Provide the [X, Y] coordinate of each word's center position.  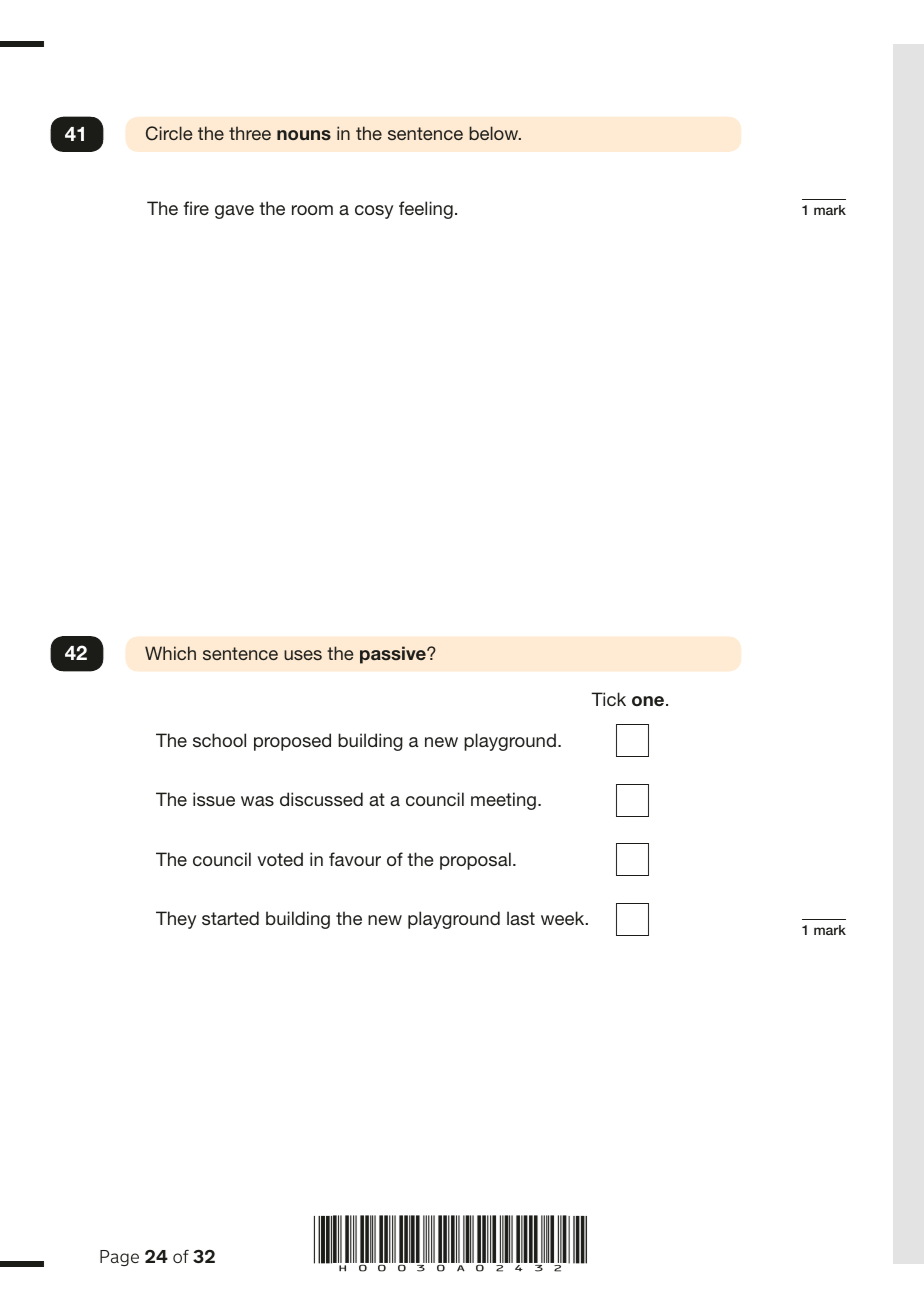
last [521, 918]
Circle [169, 133]
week [564, 918]
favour [355, 859]
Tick [608, 699]
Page [119, 1258]
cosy [374, 212]
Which [170, 653]
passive [394, 655]
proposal [475, 861]
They [176, 920]
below [495, 133]
